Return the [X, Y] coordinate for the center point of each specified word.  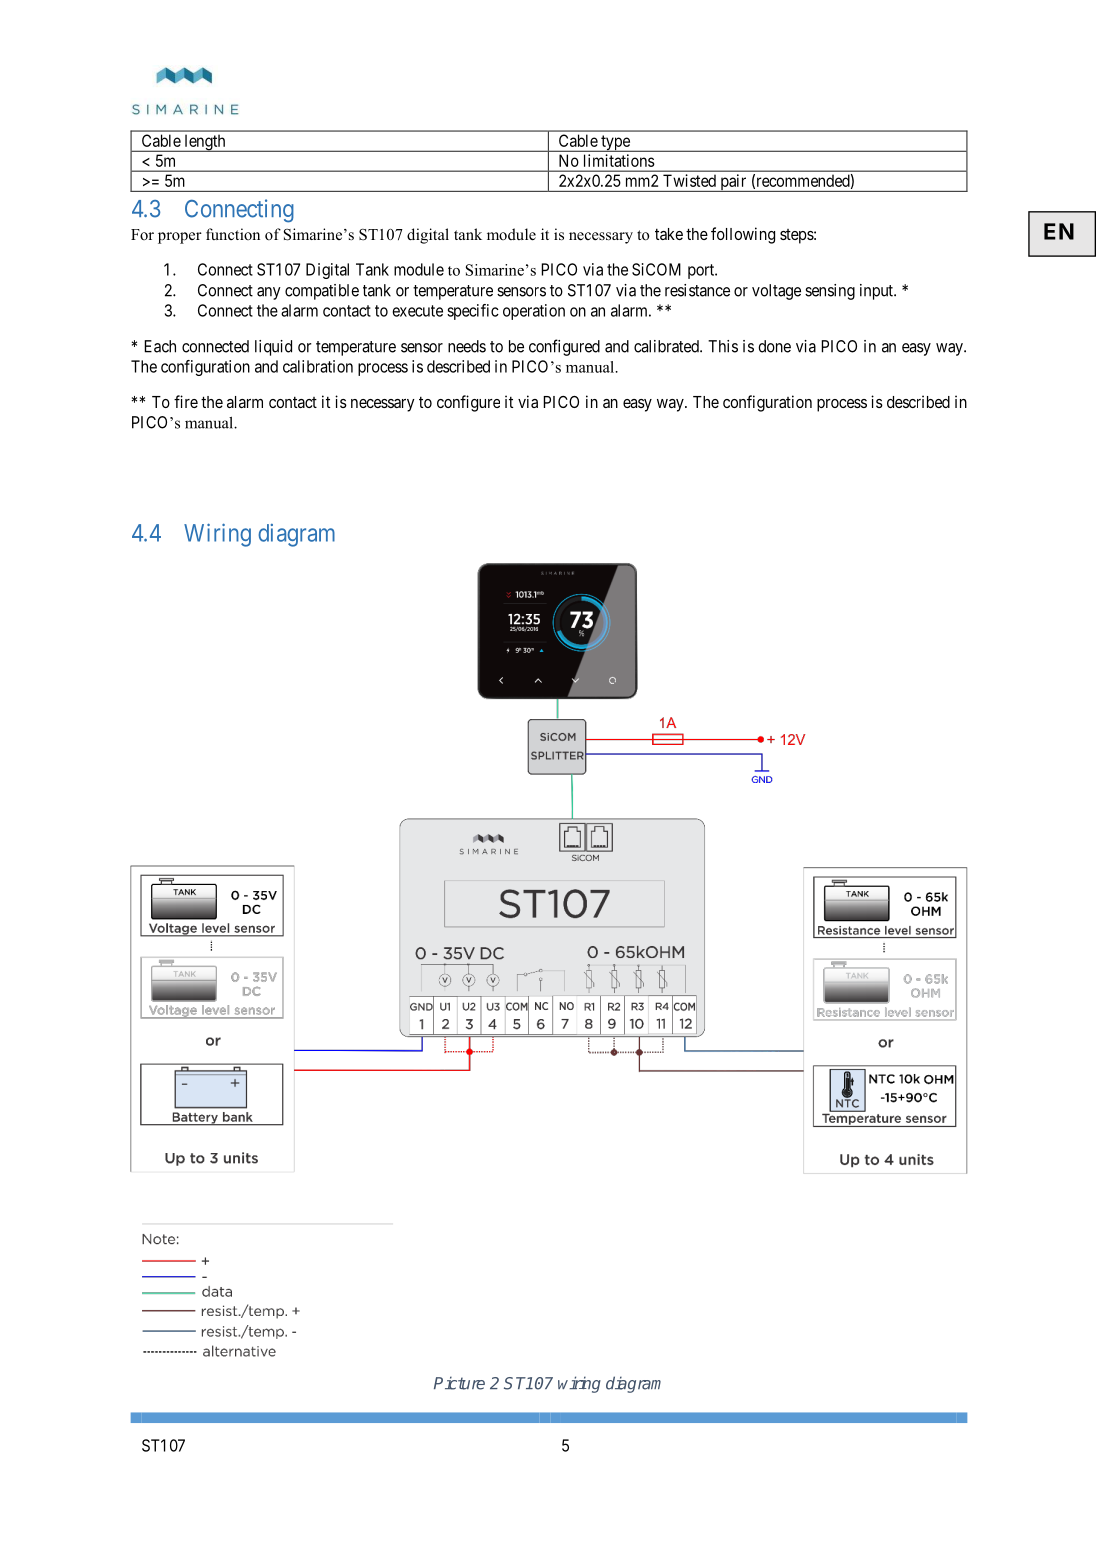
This [723, 346]
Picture [459, 1383]
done [774, 346]
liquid [273, 348]
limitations [619, 160]
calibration [318, 366]
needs [467, 346]
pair [733, 183]
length [205, 143]
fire [186, 401]
